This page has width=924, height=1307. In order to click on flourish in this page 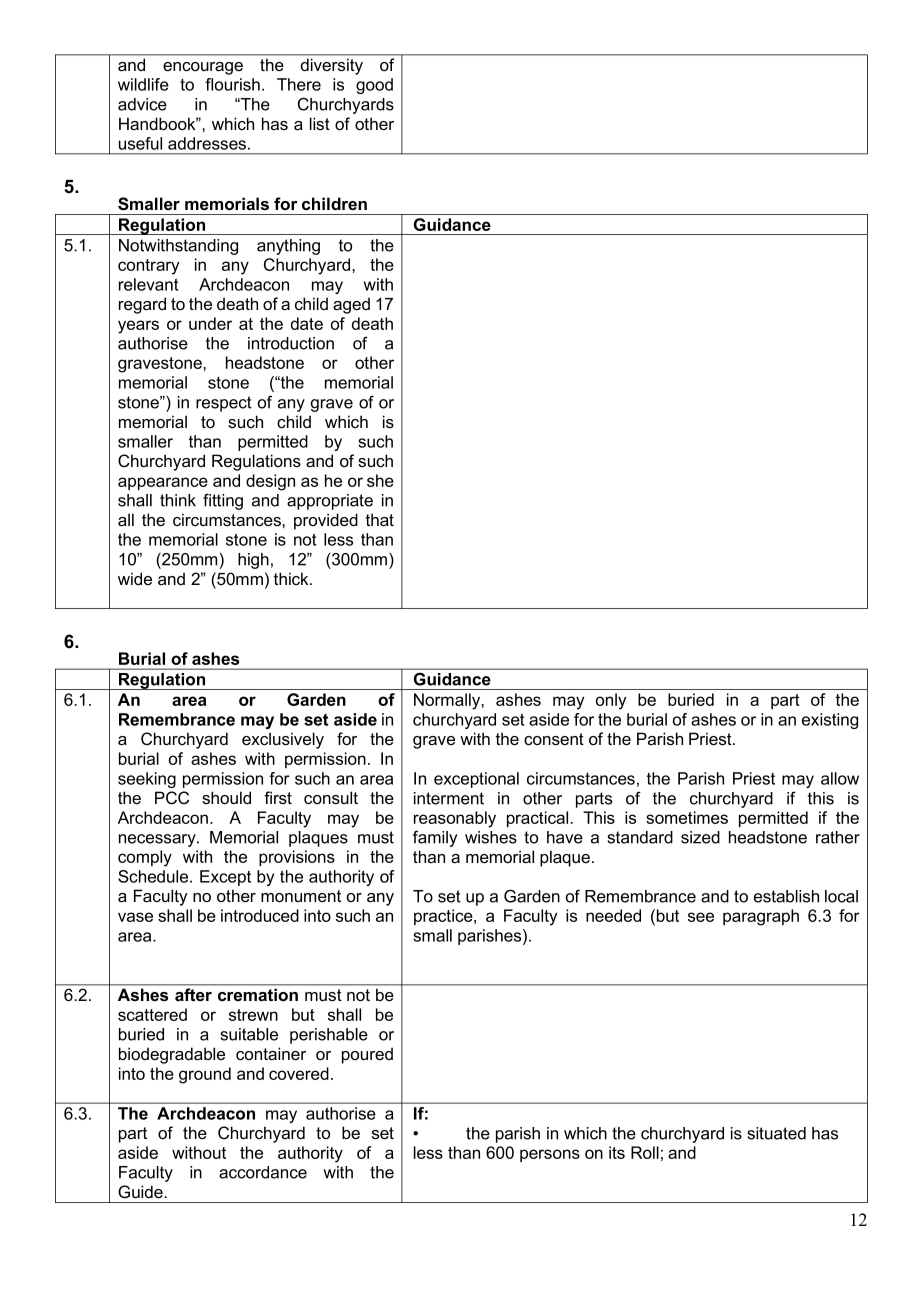, I will do `click(232, 84)`.
